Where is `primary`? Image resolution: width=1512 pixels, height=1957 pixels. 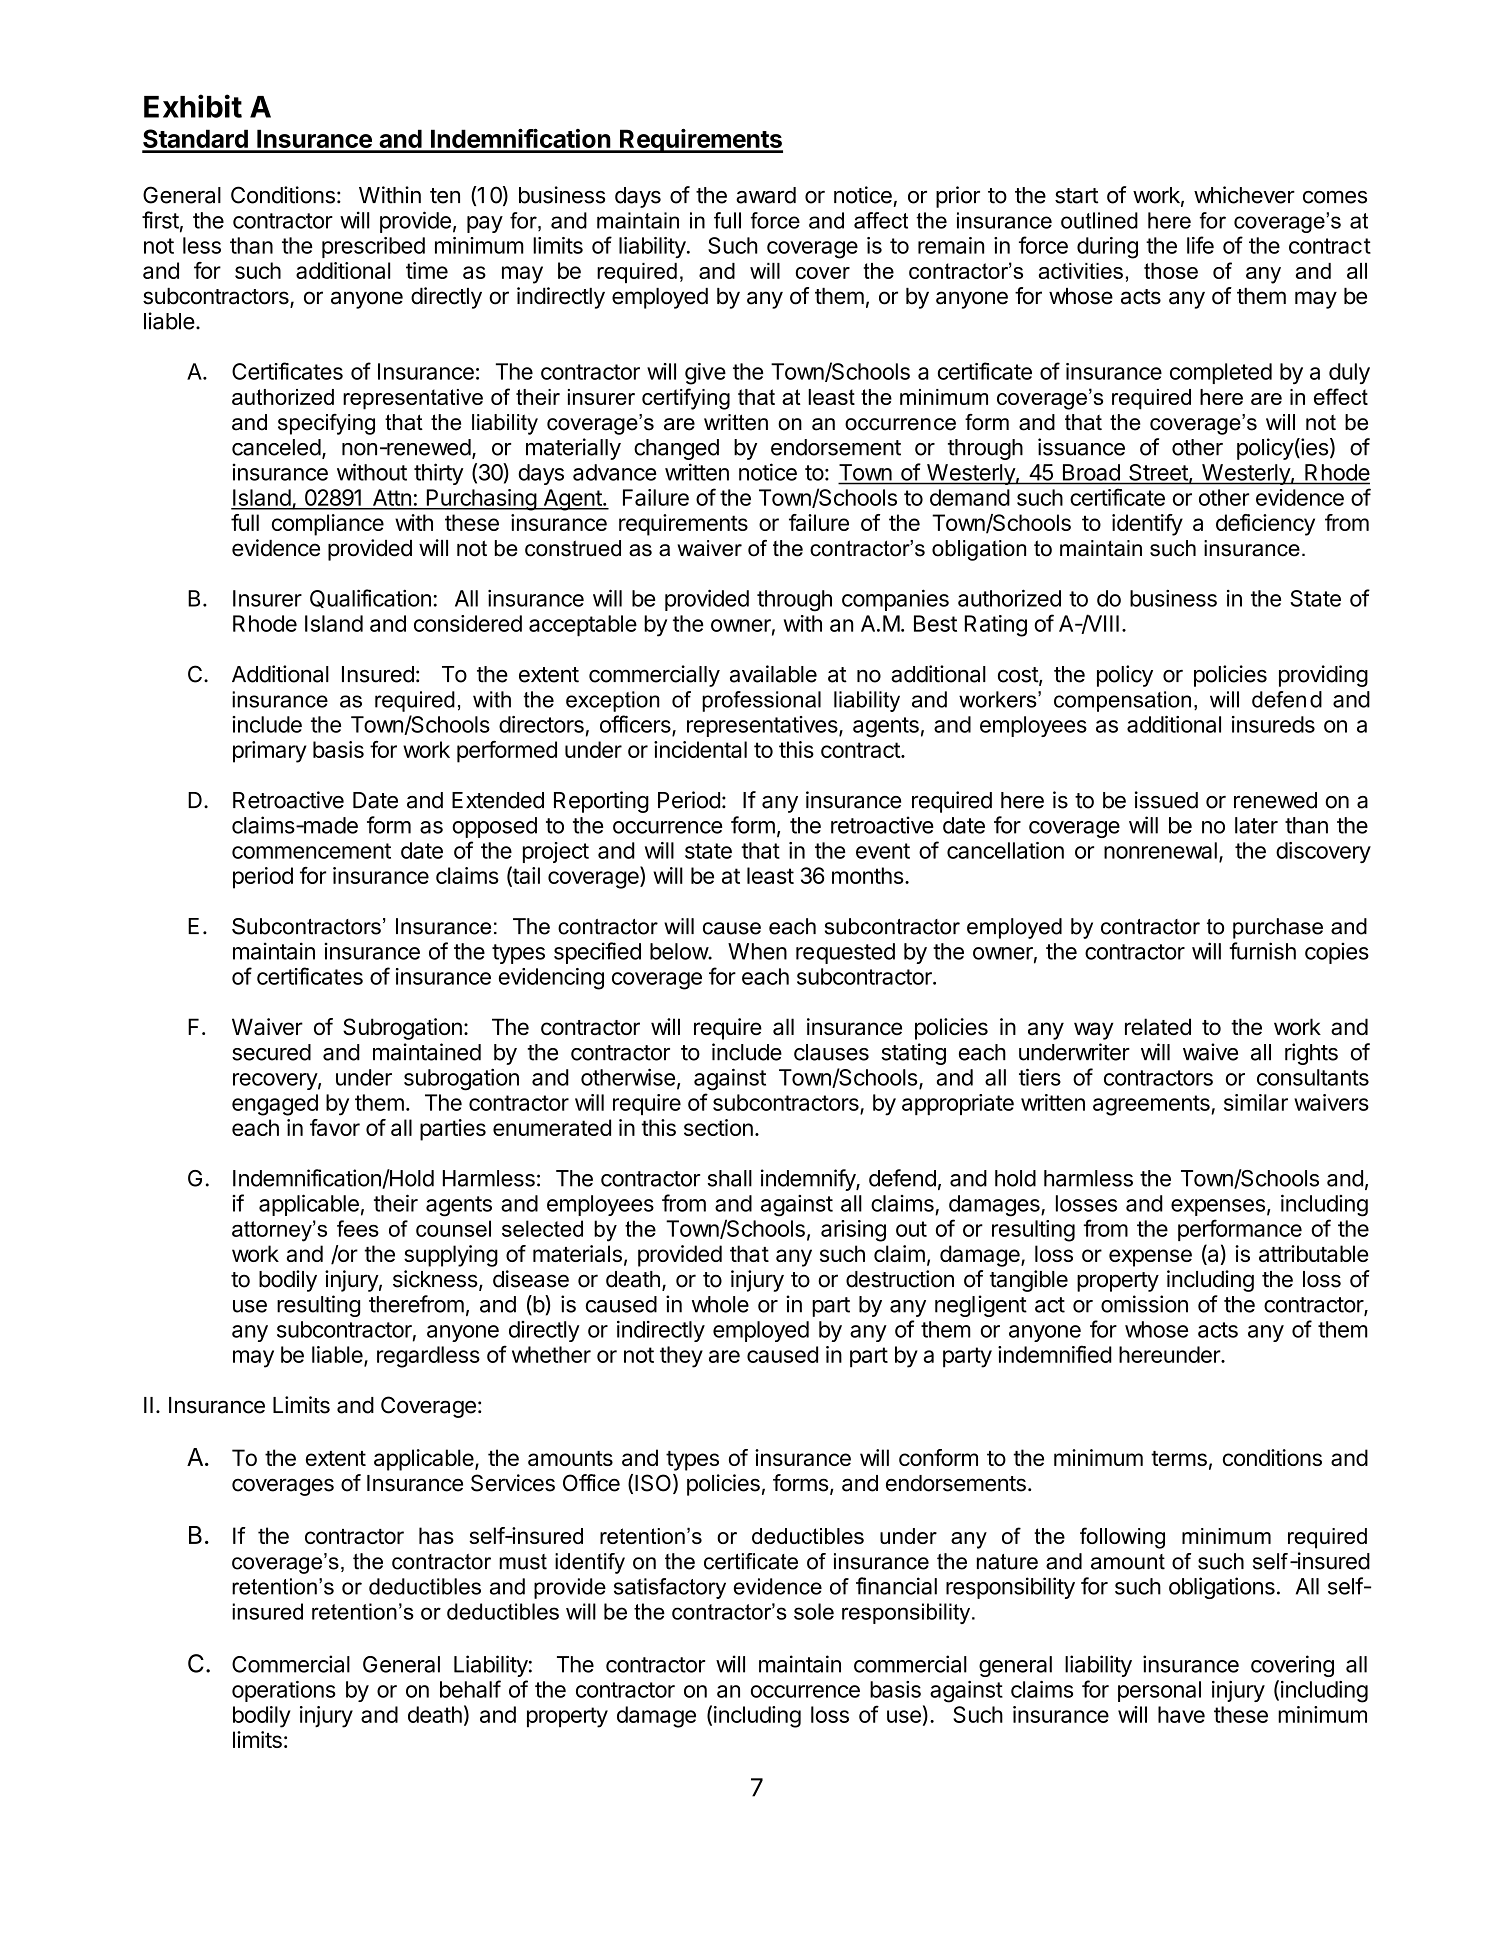
primary is located at coordinates (270, 752).
